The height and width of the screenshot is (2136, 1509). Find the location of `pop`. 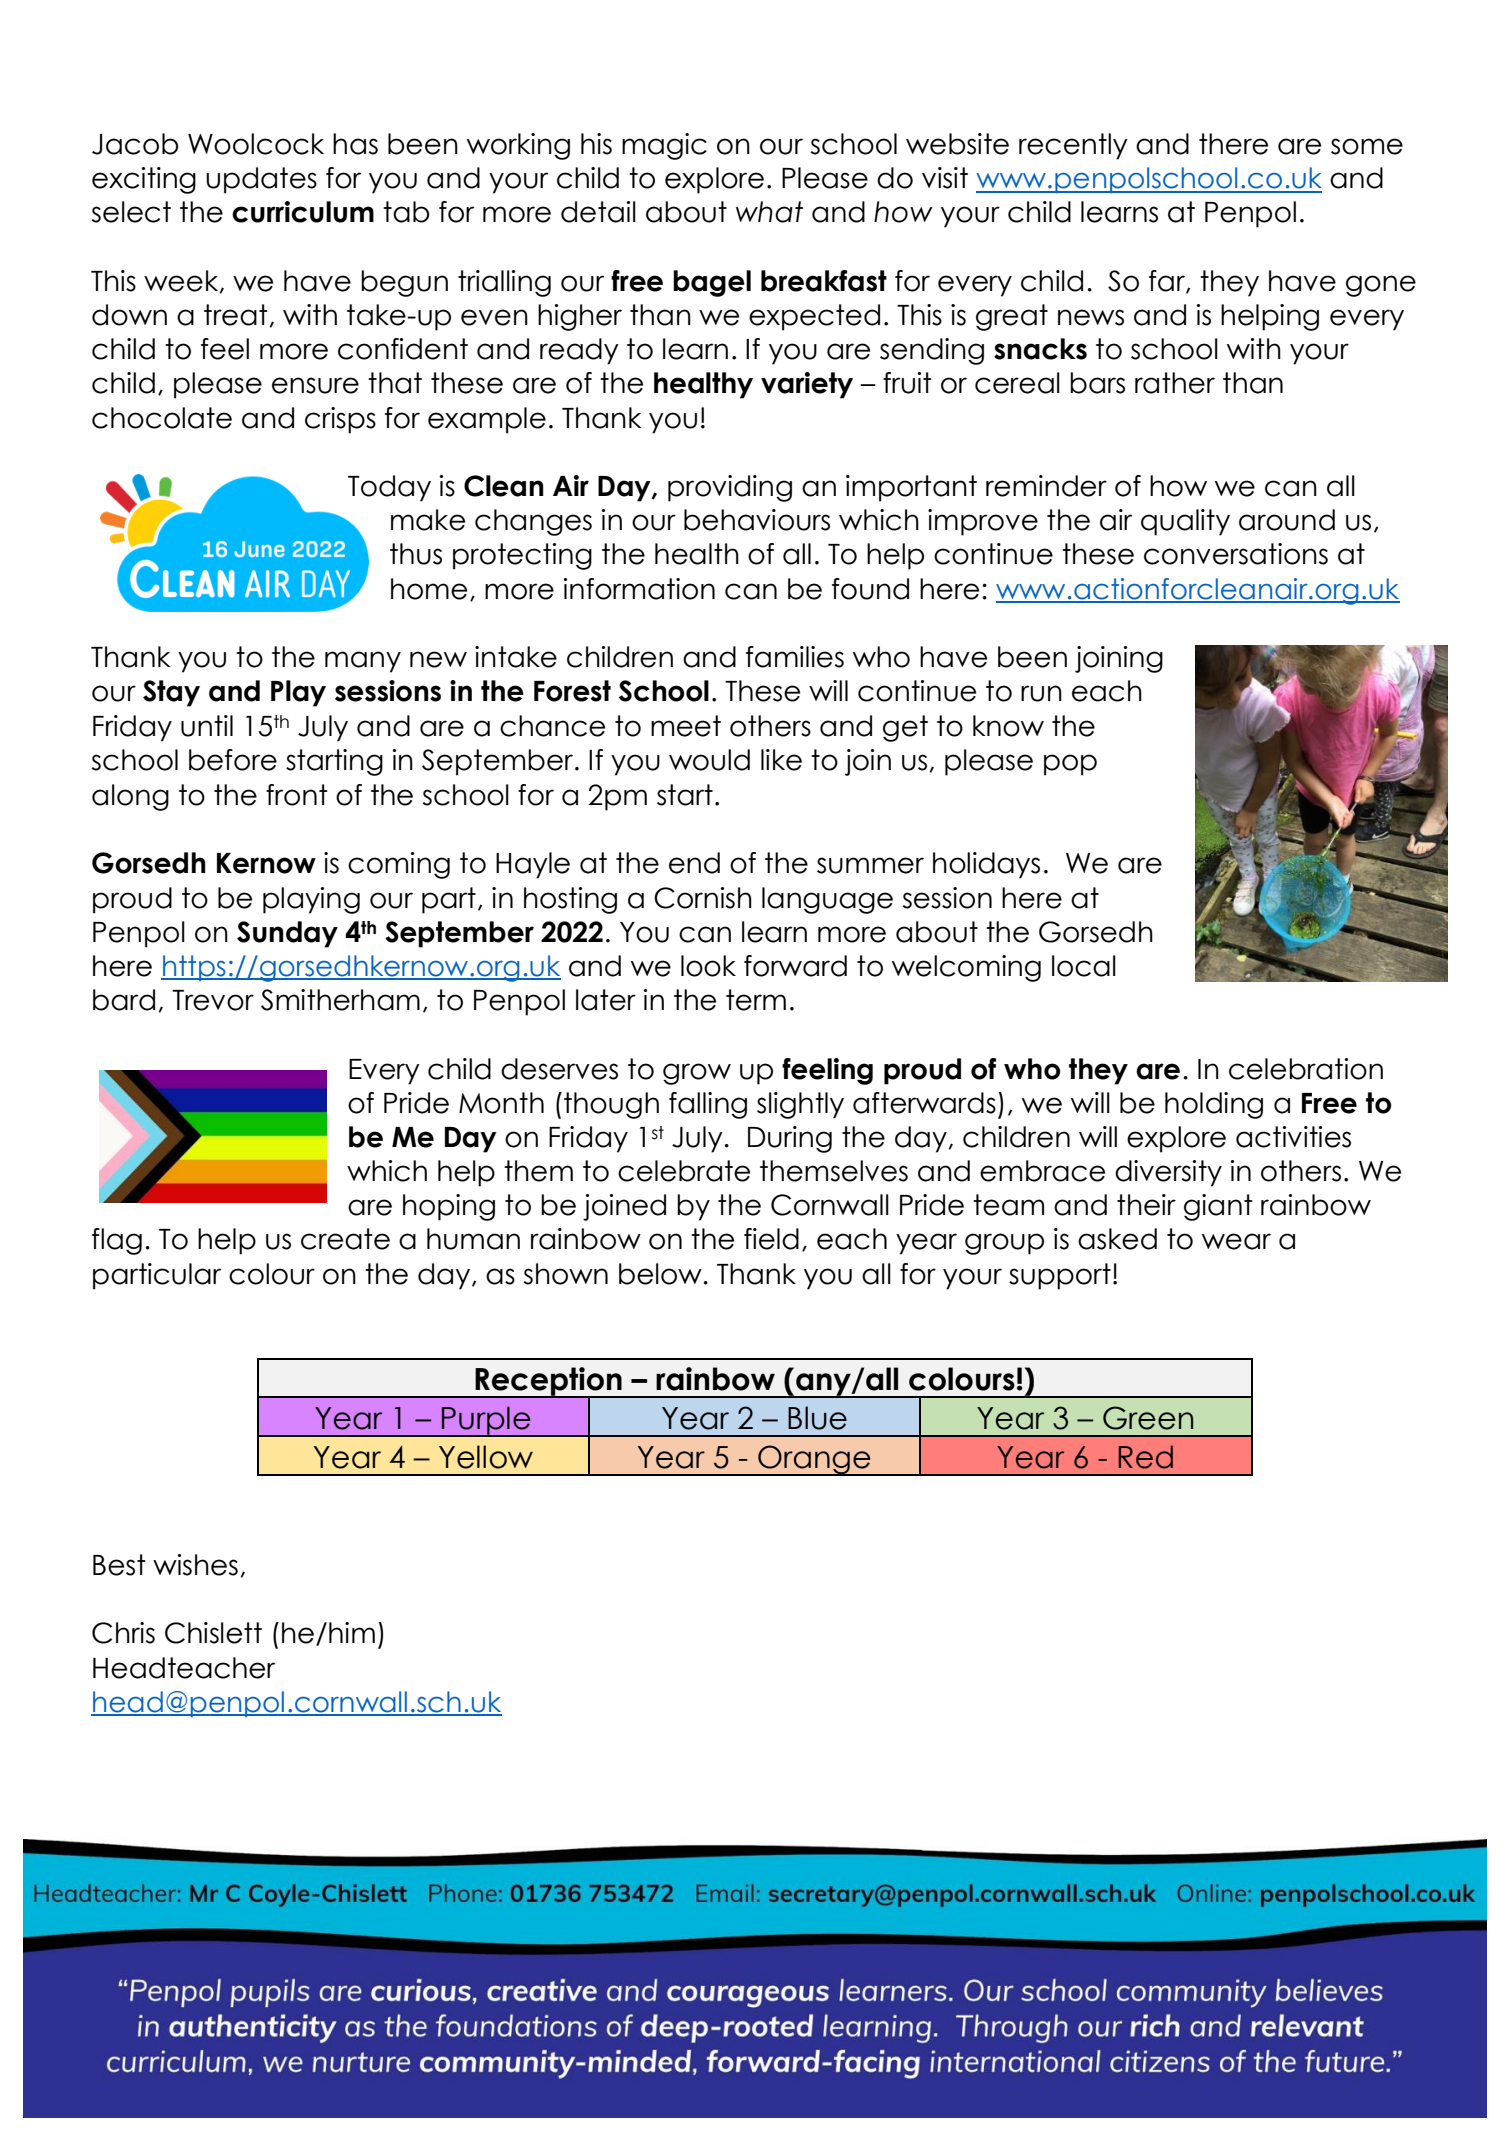

pop is located at coordinates (1070, 765).
